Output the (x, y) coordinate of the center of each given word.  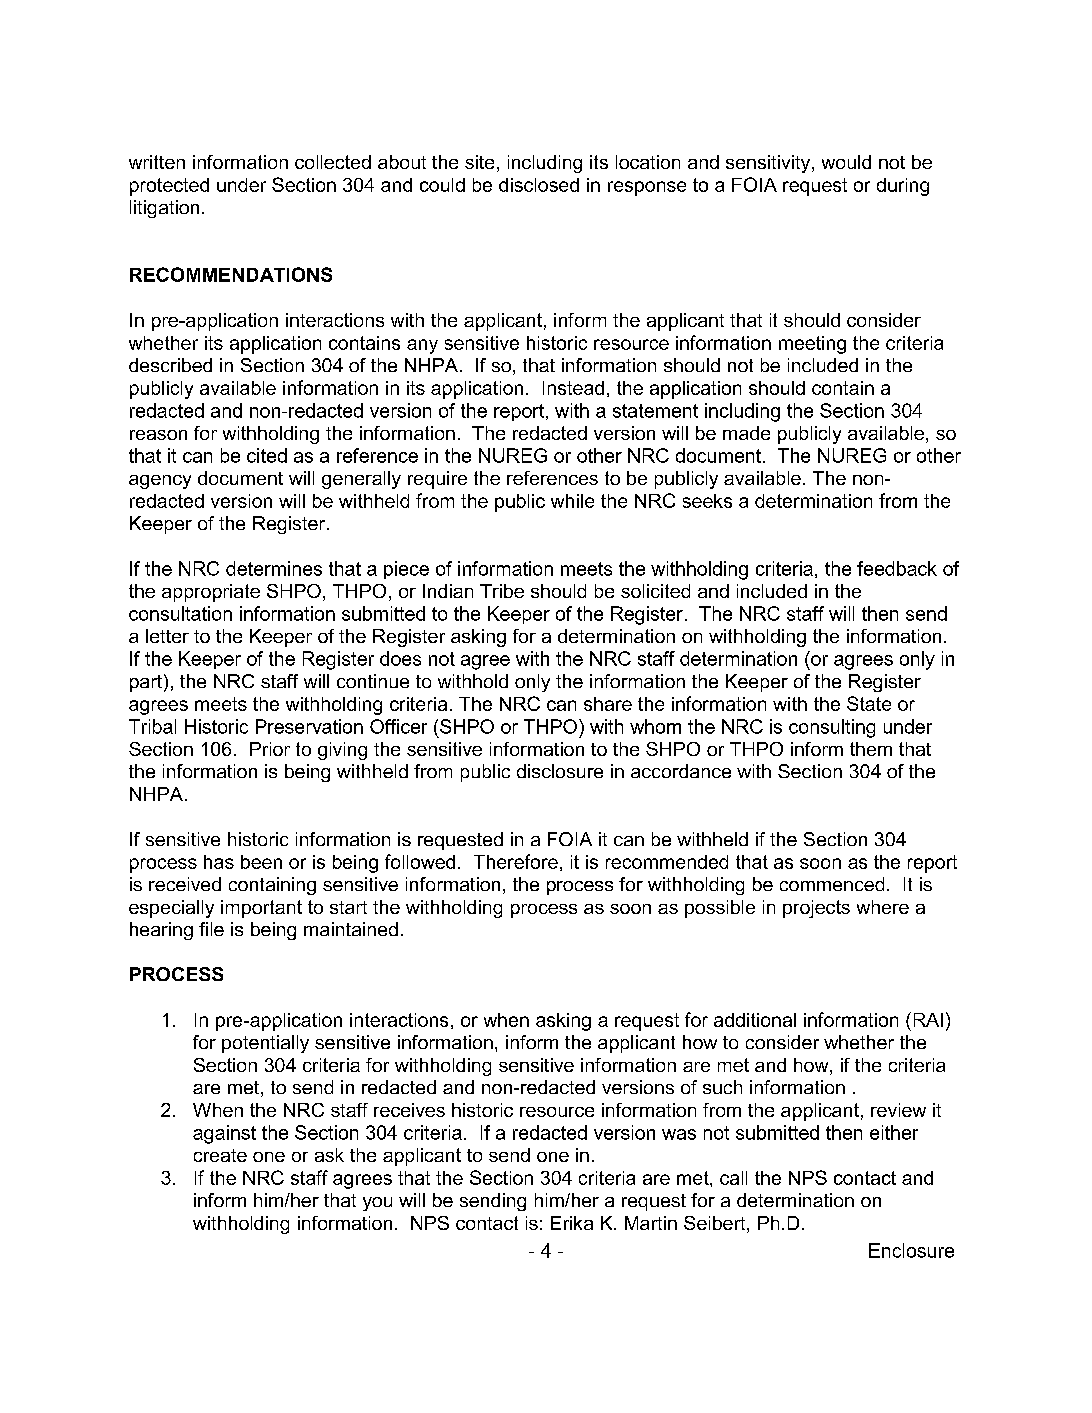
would (846, 162)
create (220, 1155)
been (261, 862)
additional (755, 1020)
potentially (265, 1044)
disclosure (560, 771)
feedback (897, 568)
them (871, 749)
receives (409, 1110)
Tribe (502, 591)
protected (169, 187)
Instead (573, 388)
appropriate (211, 593)
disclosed (539, 185)
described (170, 365)
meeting (812, 345)
